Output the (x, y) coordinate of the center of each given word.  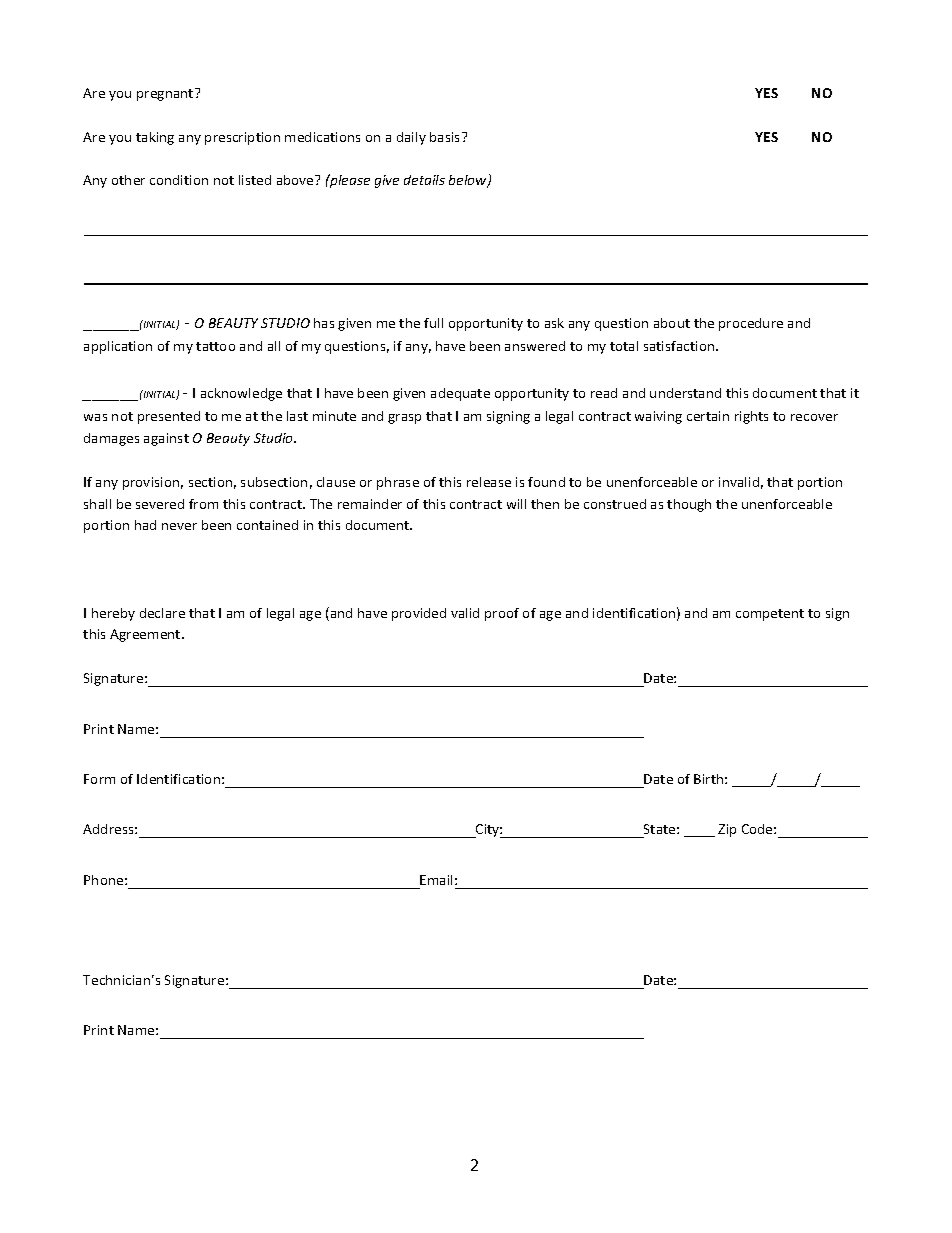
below (469, 181)
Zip (727, 830)
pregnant (166, 94)
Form (99, 779)
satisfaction (680, 346)
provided (419, 614)
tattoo (215, 346)
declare (162, 613)
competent (770, 615)
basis (446, 137)
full (433, 323)
